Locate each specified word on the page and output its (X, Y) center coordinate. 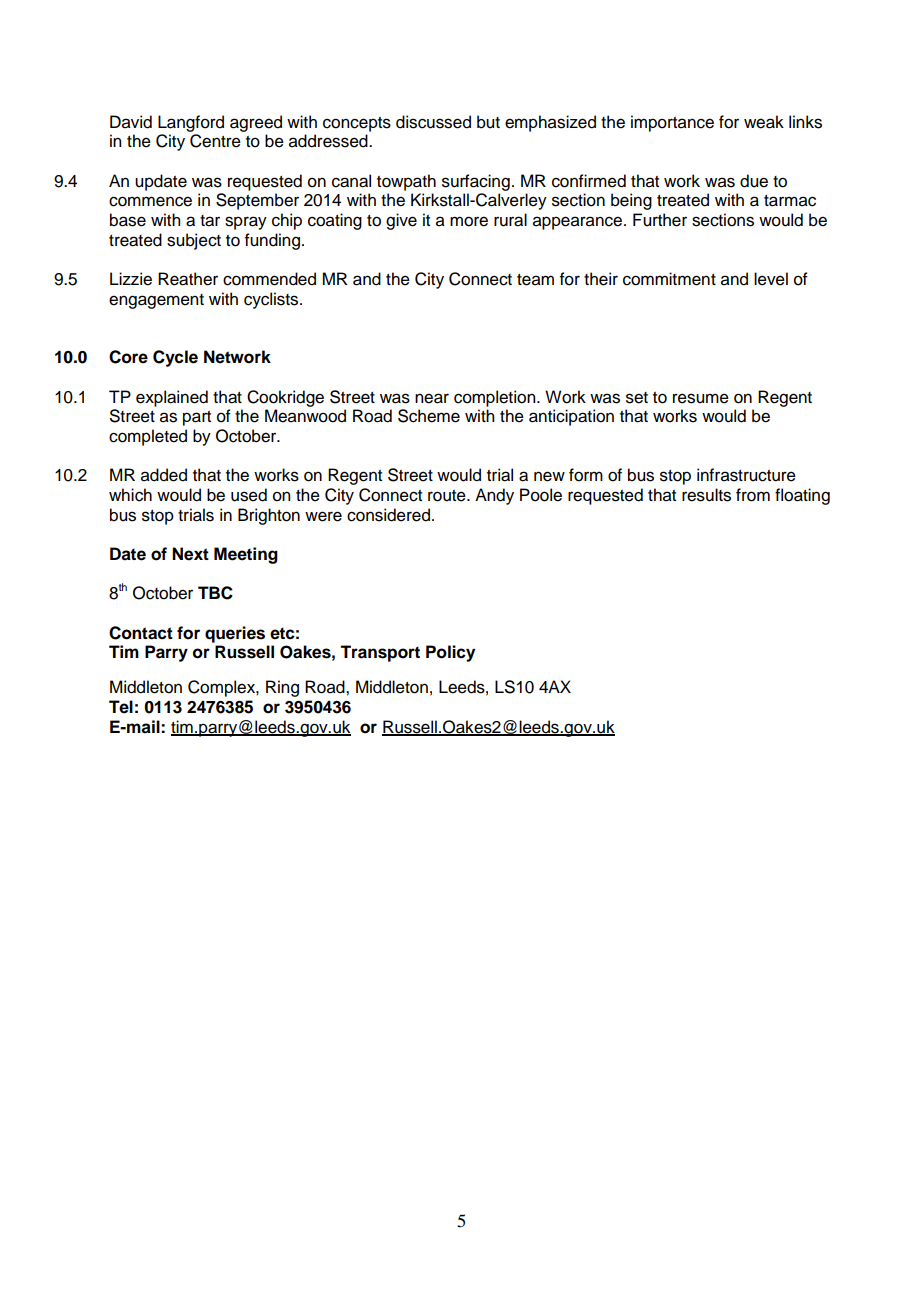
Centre (215, 141)
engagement (156, 301)
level (771, 279)
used (249, 495)
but (488, 122)
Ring (282, 688)
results (706, 495)
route (448, 496)
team (535, 280)
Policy (450, 653)
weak (764, 122)
